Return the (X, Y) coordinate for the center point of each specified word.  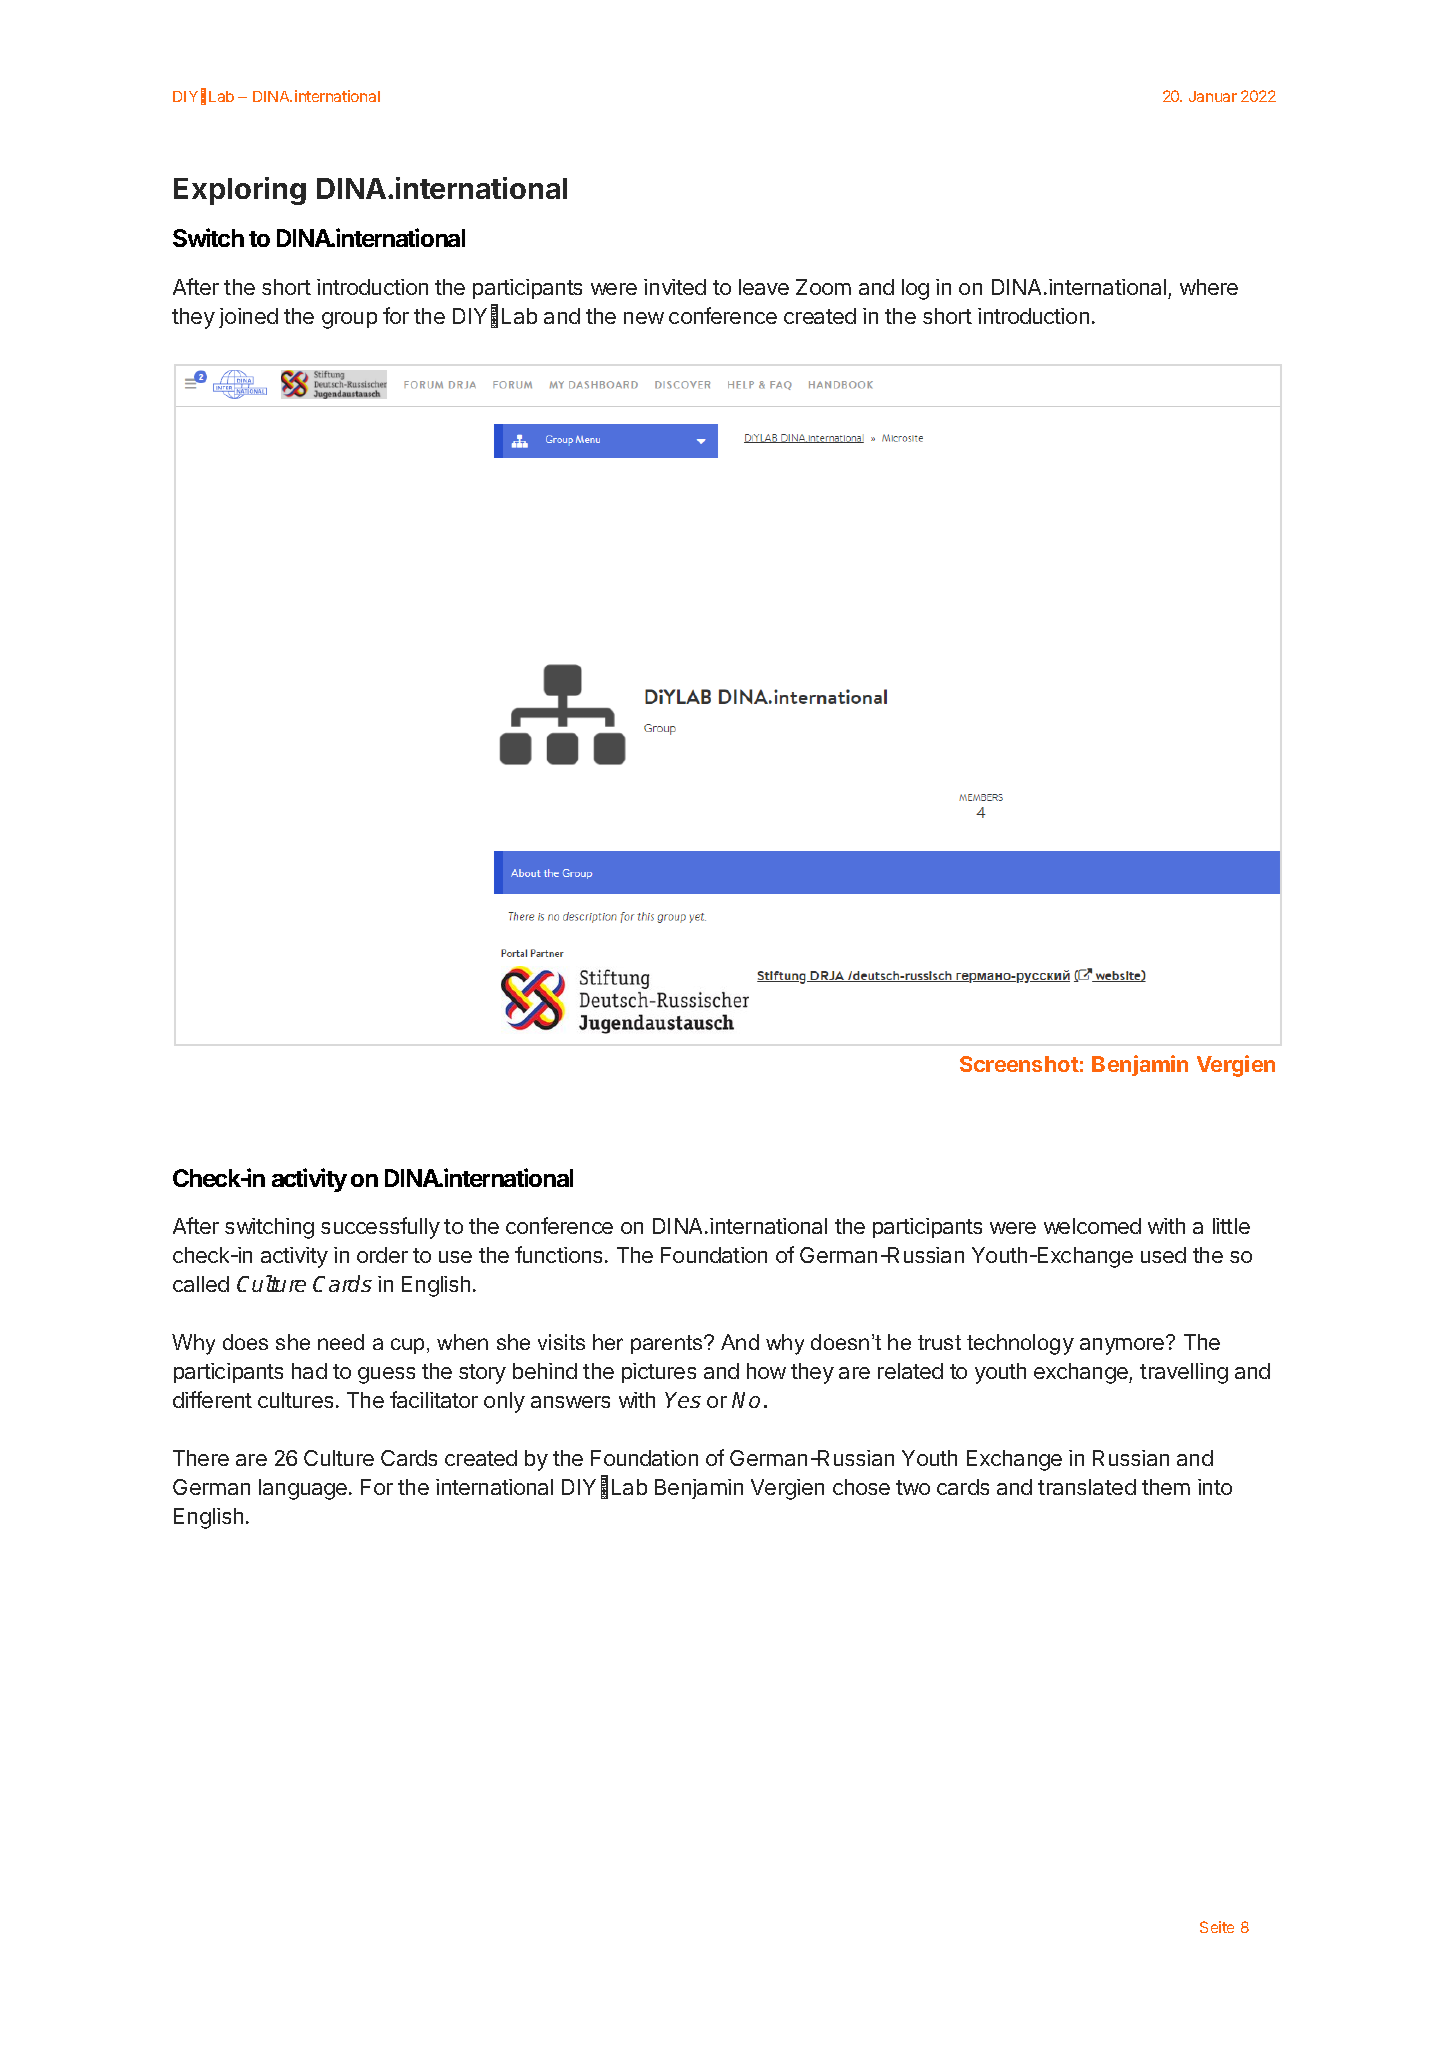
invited (675, 287)
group (349, 320)
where (1209, 287)
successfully (380, 1228)
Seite (1217, 1927)
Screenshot (1019, 1064)
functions (558, 1254)
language (303, 1489)
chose (861, 1487)
